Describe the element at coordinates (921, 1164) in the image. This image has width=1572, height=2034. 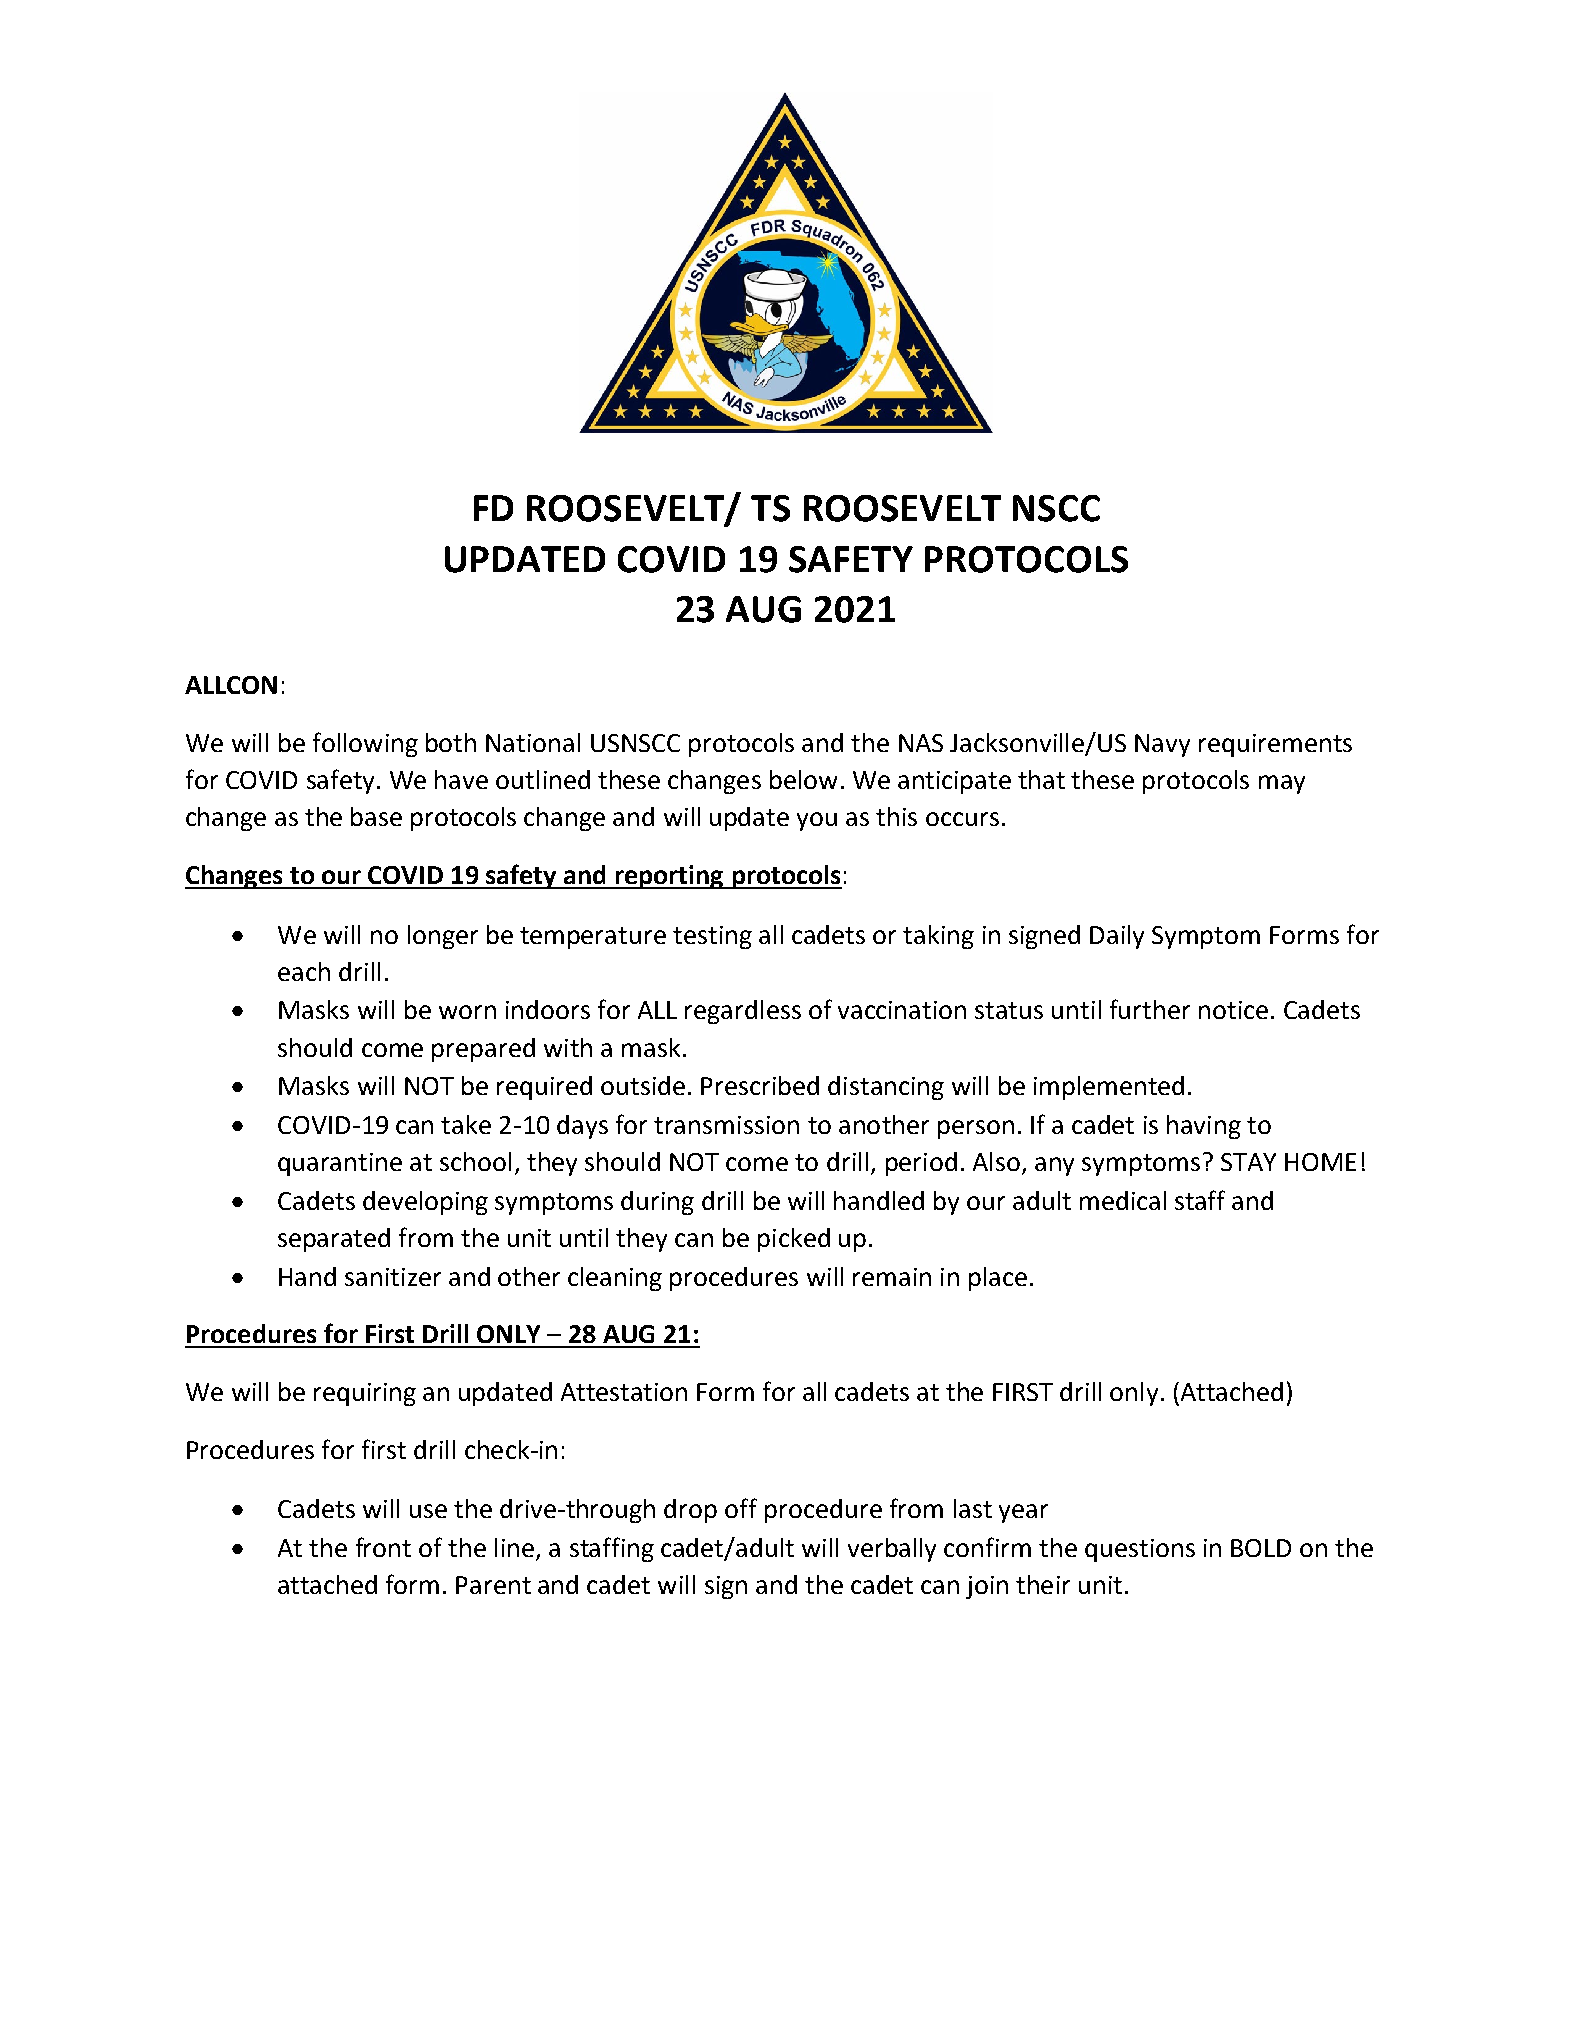
I see `period` at that location.
